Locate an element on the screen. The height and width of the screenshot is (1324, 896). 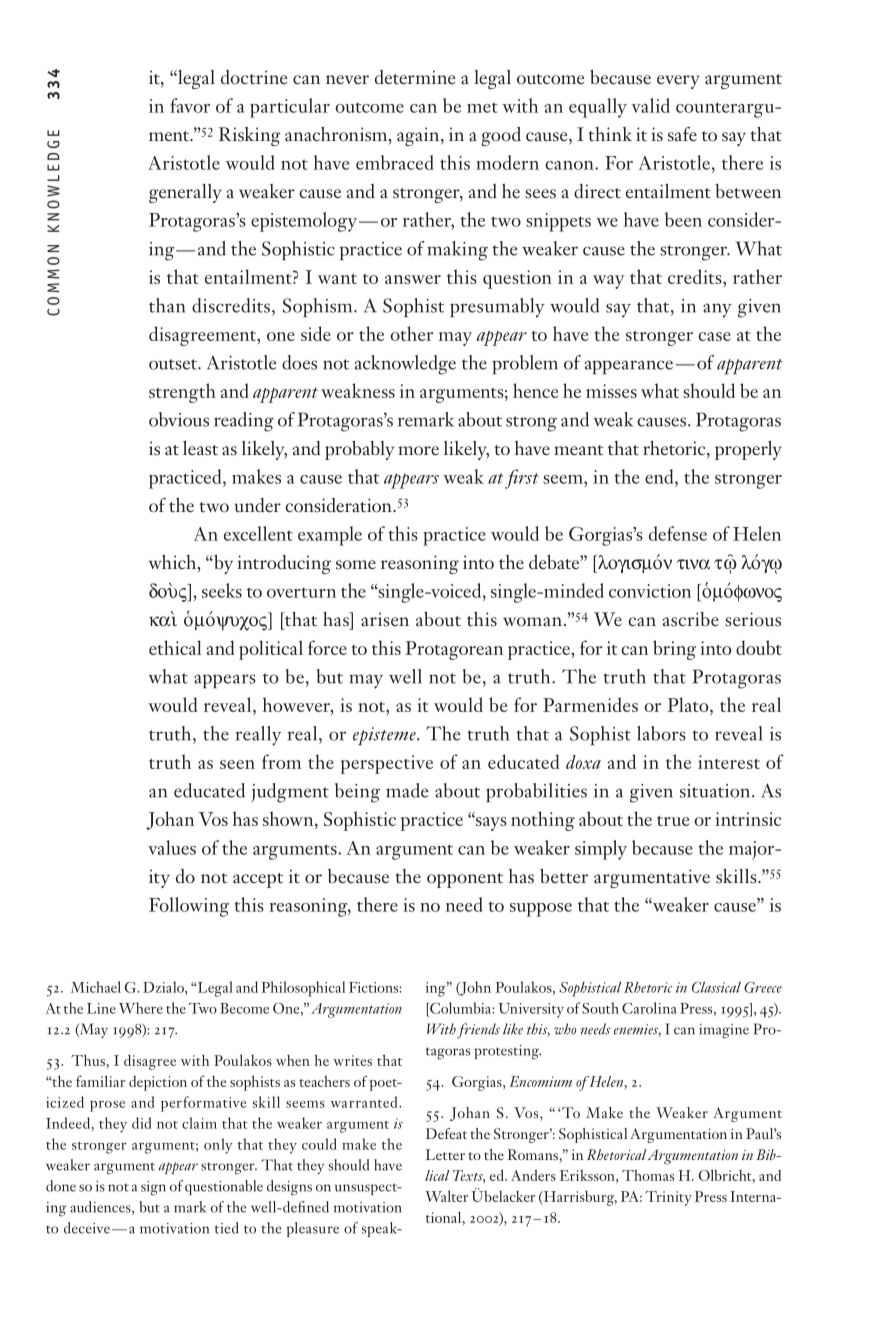
made is located at coordinates (407, 790).
